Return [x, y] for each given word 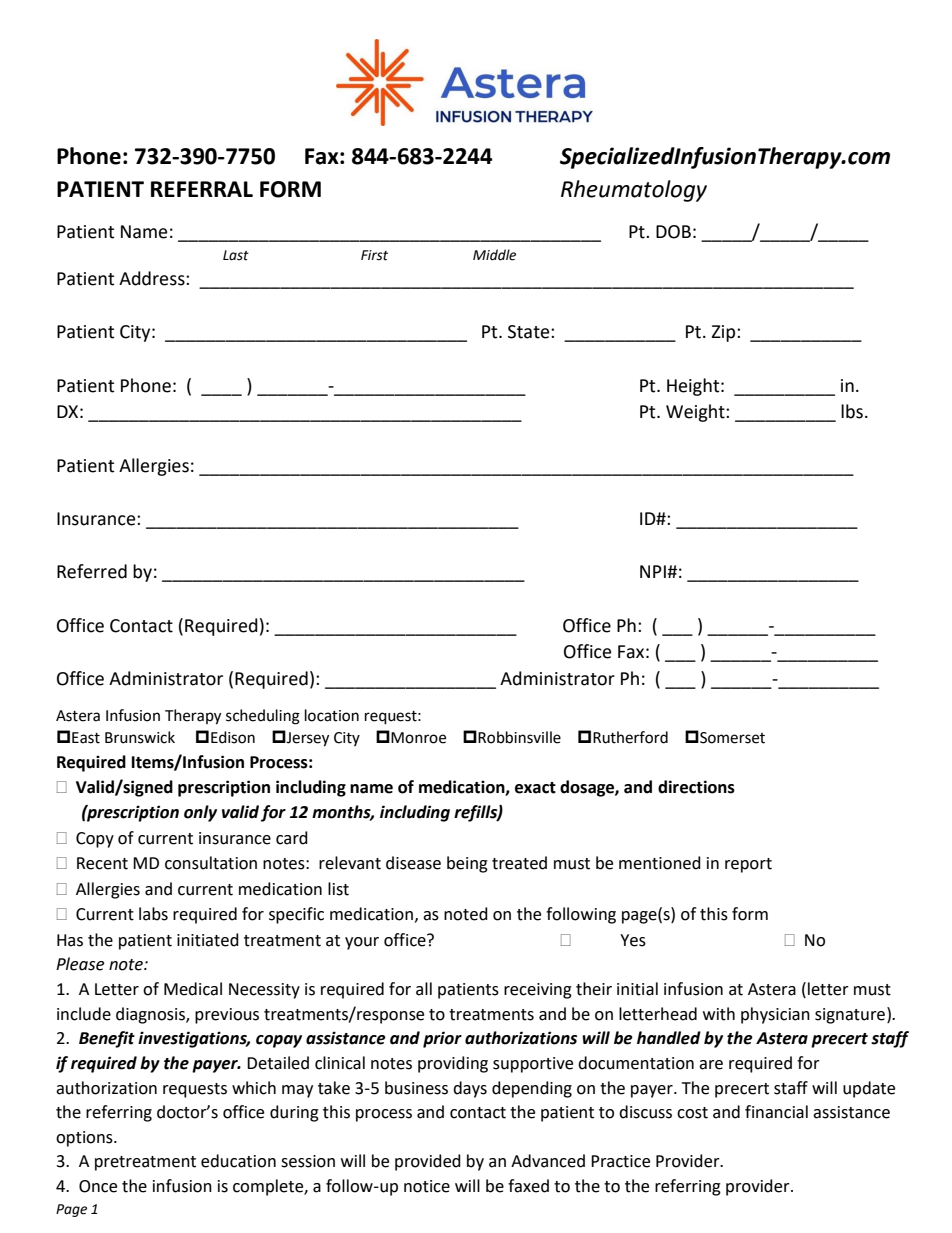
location [332, 715]
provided [428, 1162]
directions [696, 787]
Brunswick [140, 737]
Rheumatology [634, 191]
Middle [494, 255]
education [238, 1161]
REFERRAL [202, 189]
